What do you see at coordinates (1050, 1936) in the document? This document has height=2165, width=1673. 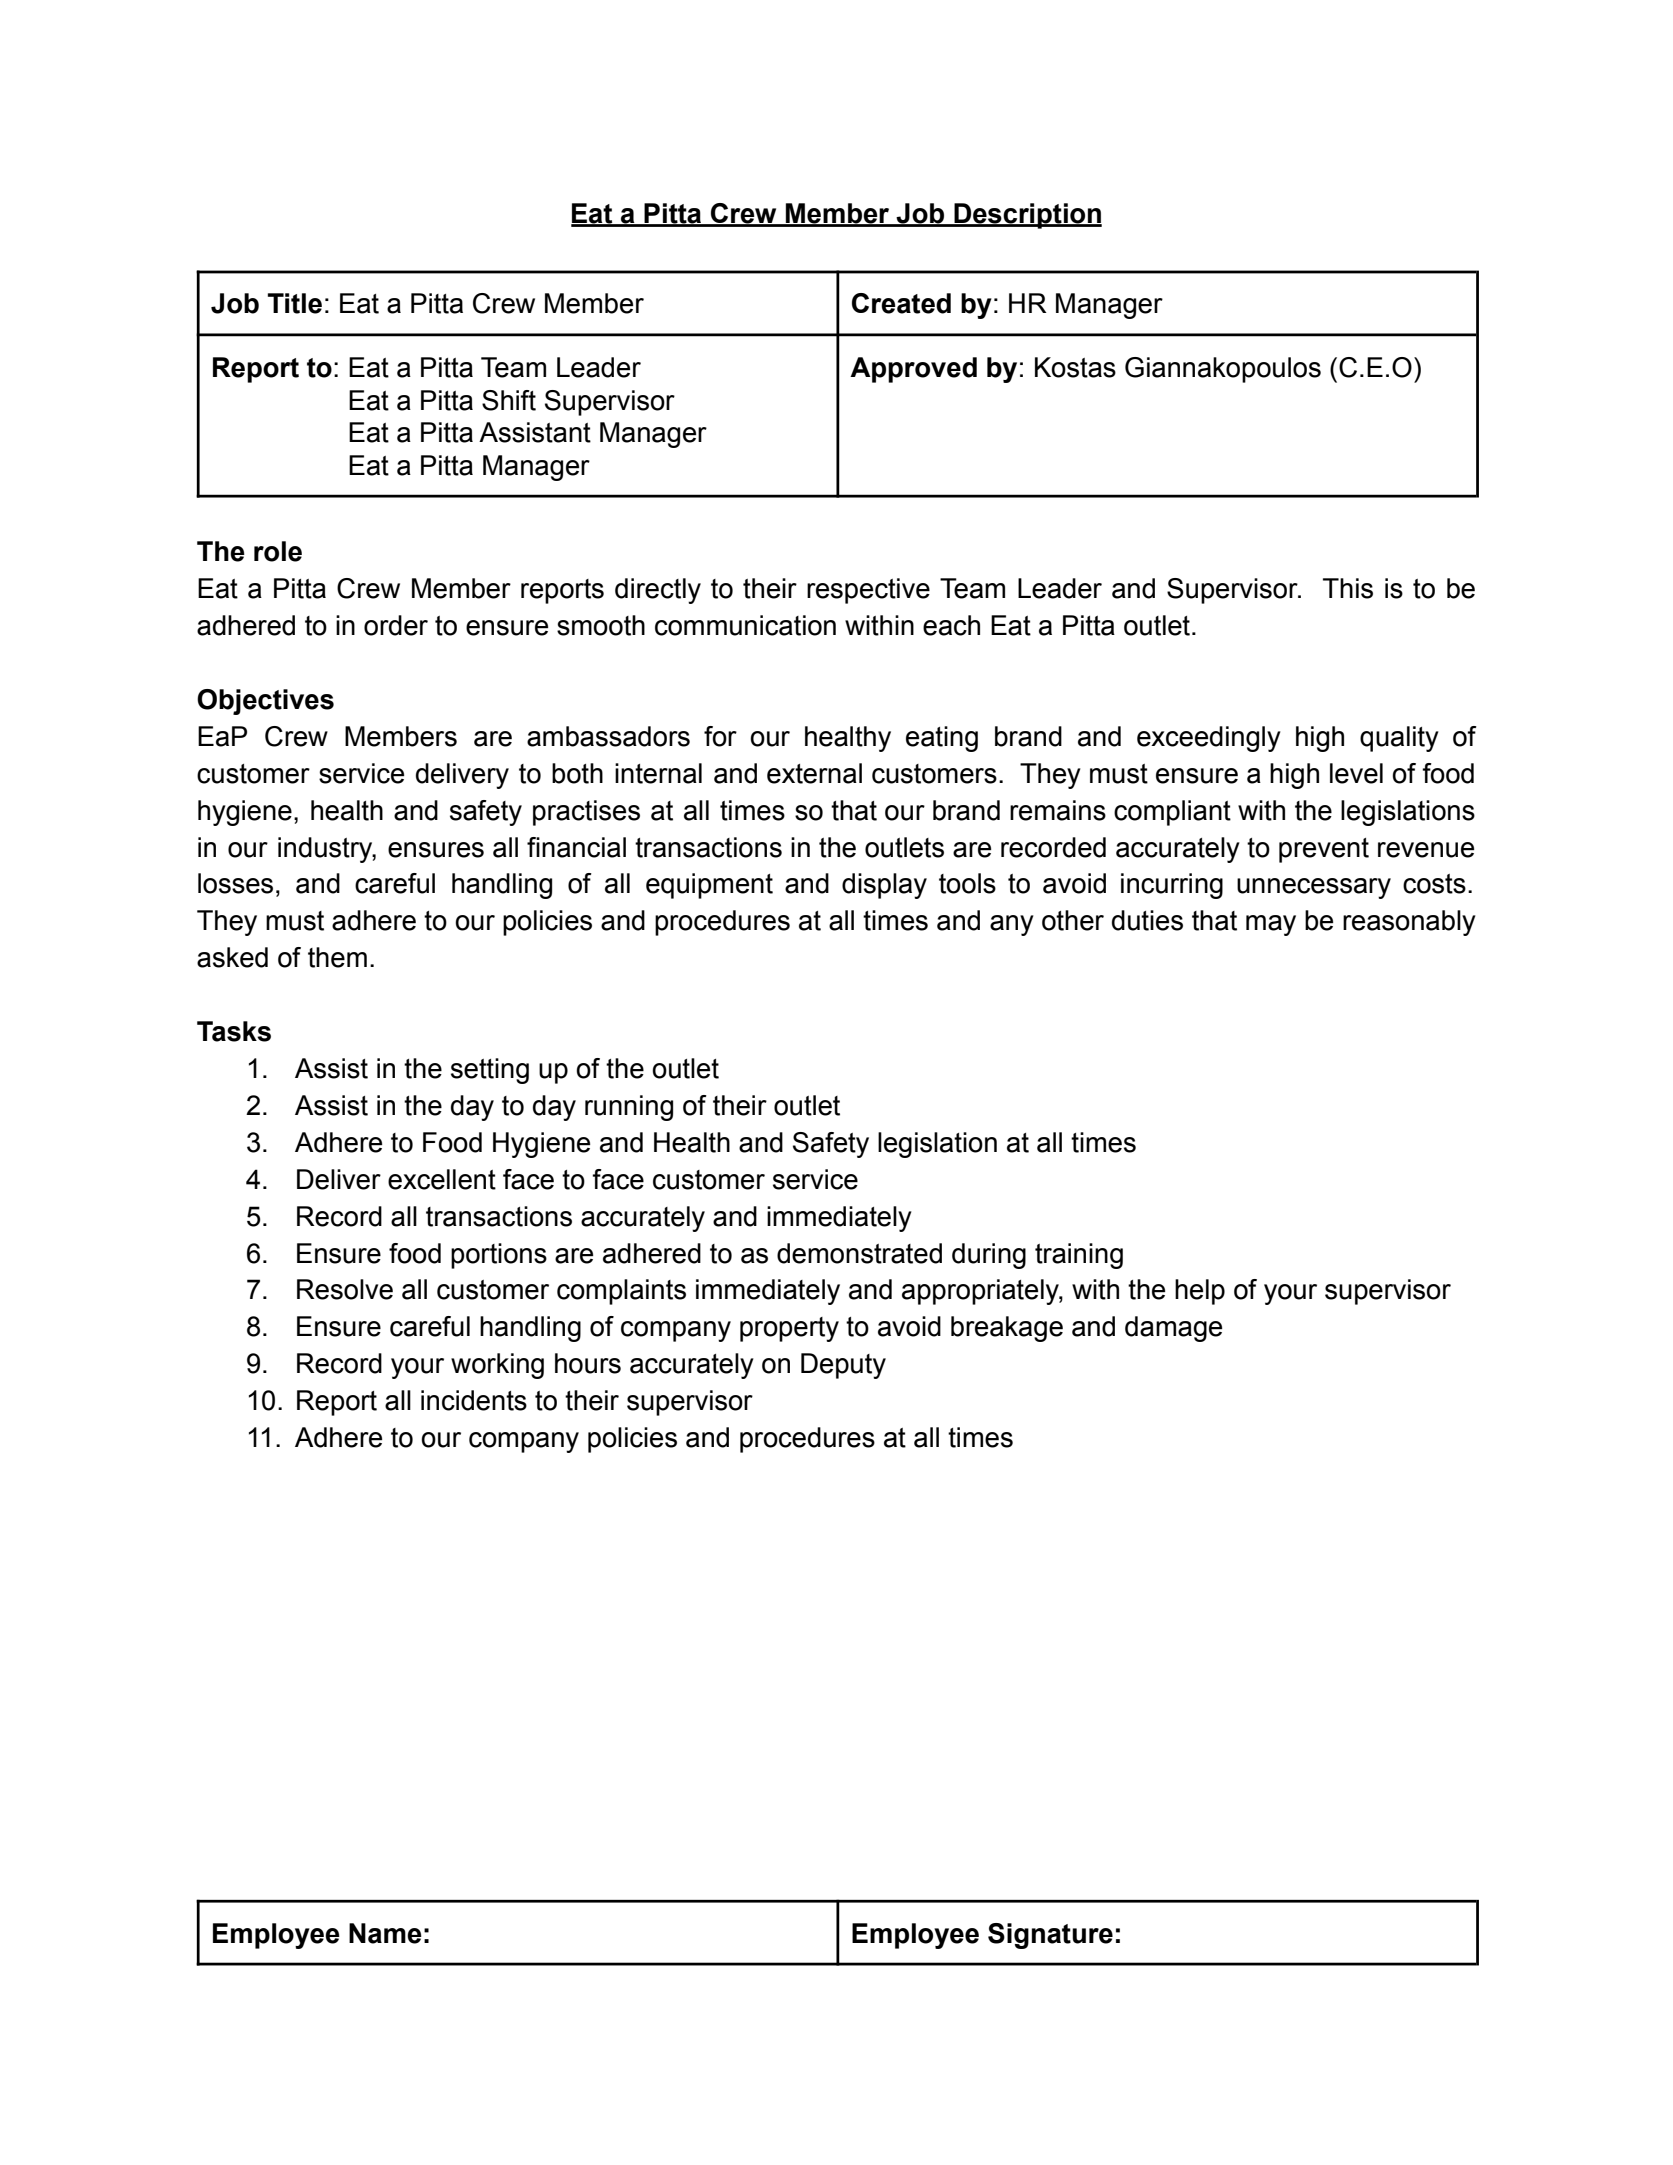 I see `Signature` at bounding box center [1050, 1936].
